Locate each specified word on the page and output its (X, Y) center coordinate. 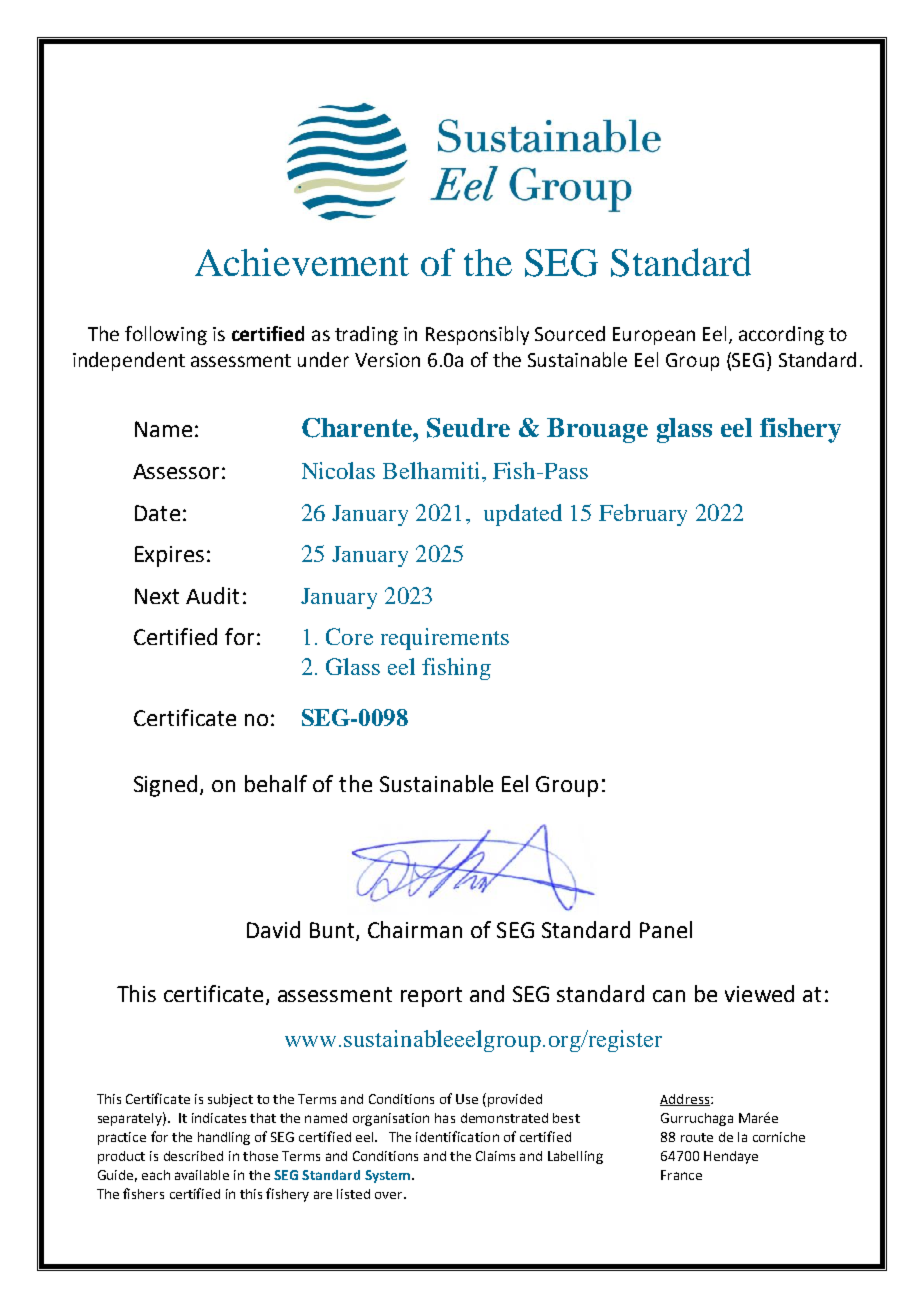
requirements (445, 639)
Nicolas (338, 470)
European (654, 336)
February (643, 515)
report (431, 997)
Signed (167, 786)
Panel (666, 929)
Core (349, 636)
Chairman (415, 929)
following (166, 335)
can (669, 996)
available (202, 1175)
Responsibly (477, 335)
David (273, 929)
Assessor (176, 471)
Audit (212, 595)
